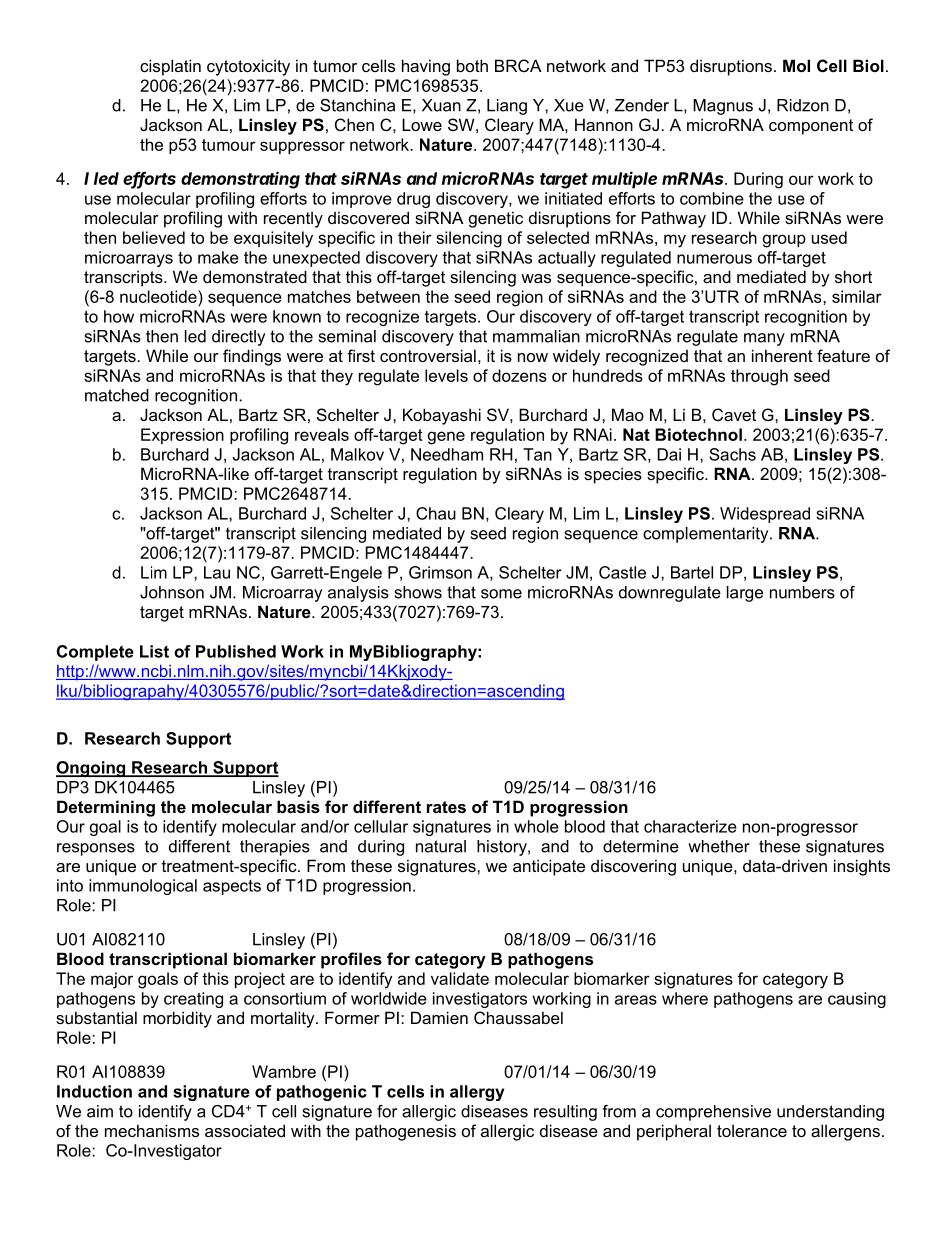 This screenshot has width=952, height=1233. I want to click on Kobayashi, so click(442, 416).
